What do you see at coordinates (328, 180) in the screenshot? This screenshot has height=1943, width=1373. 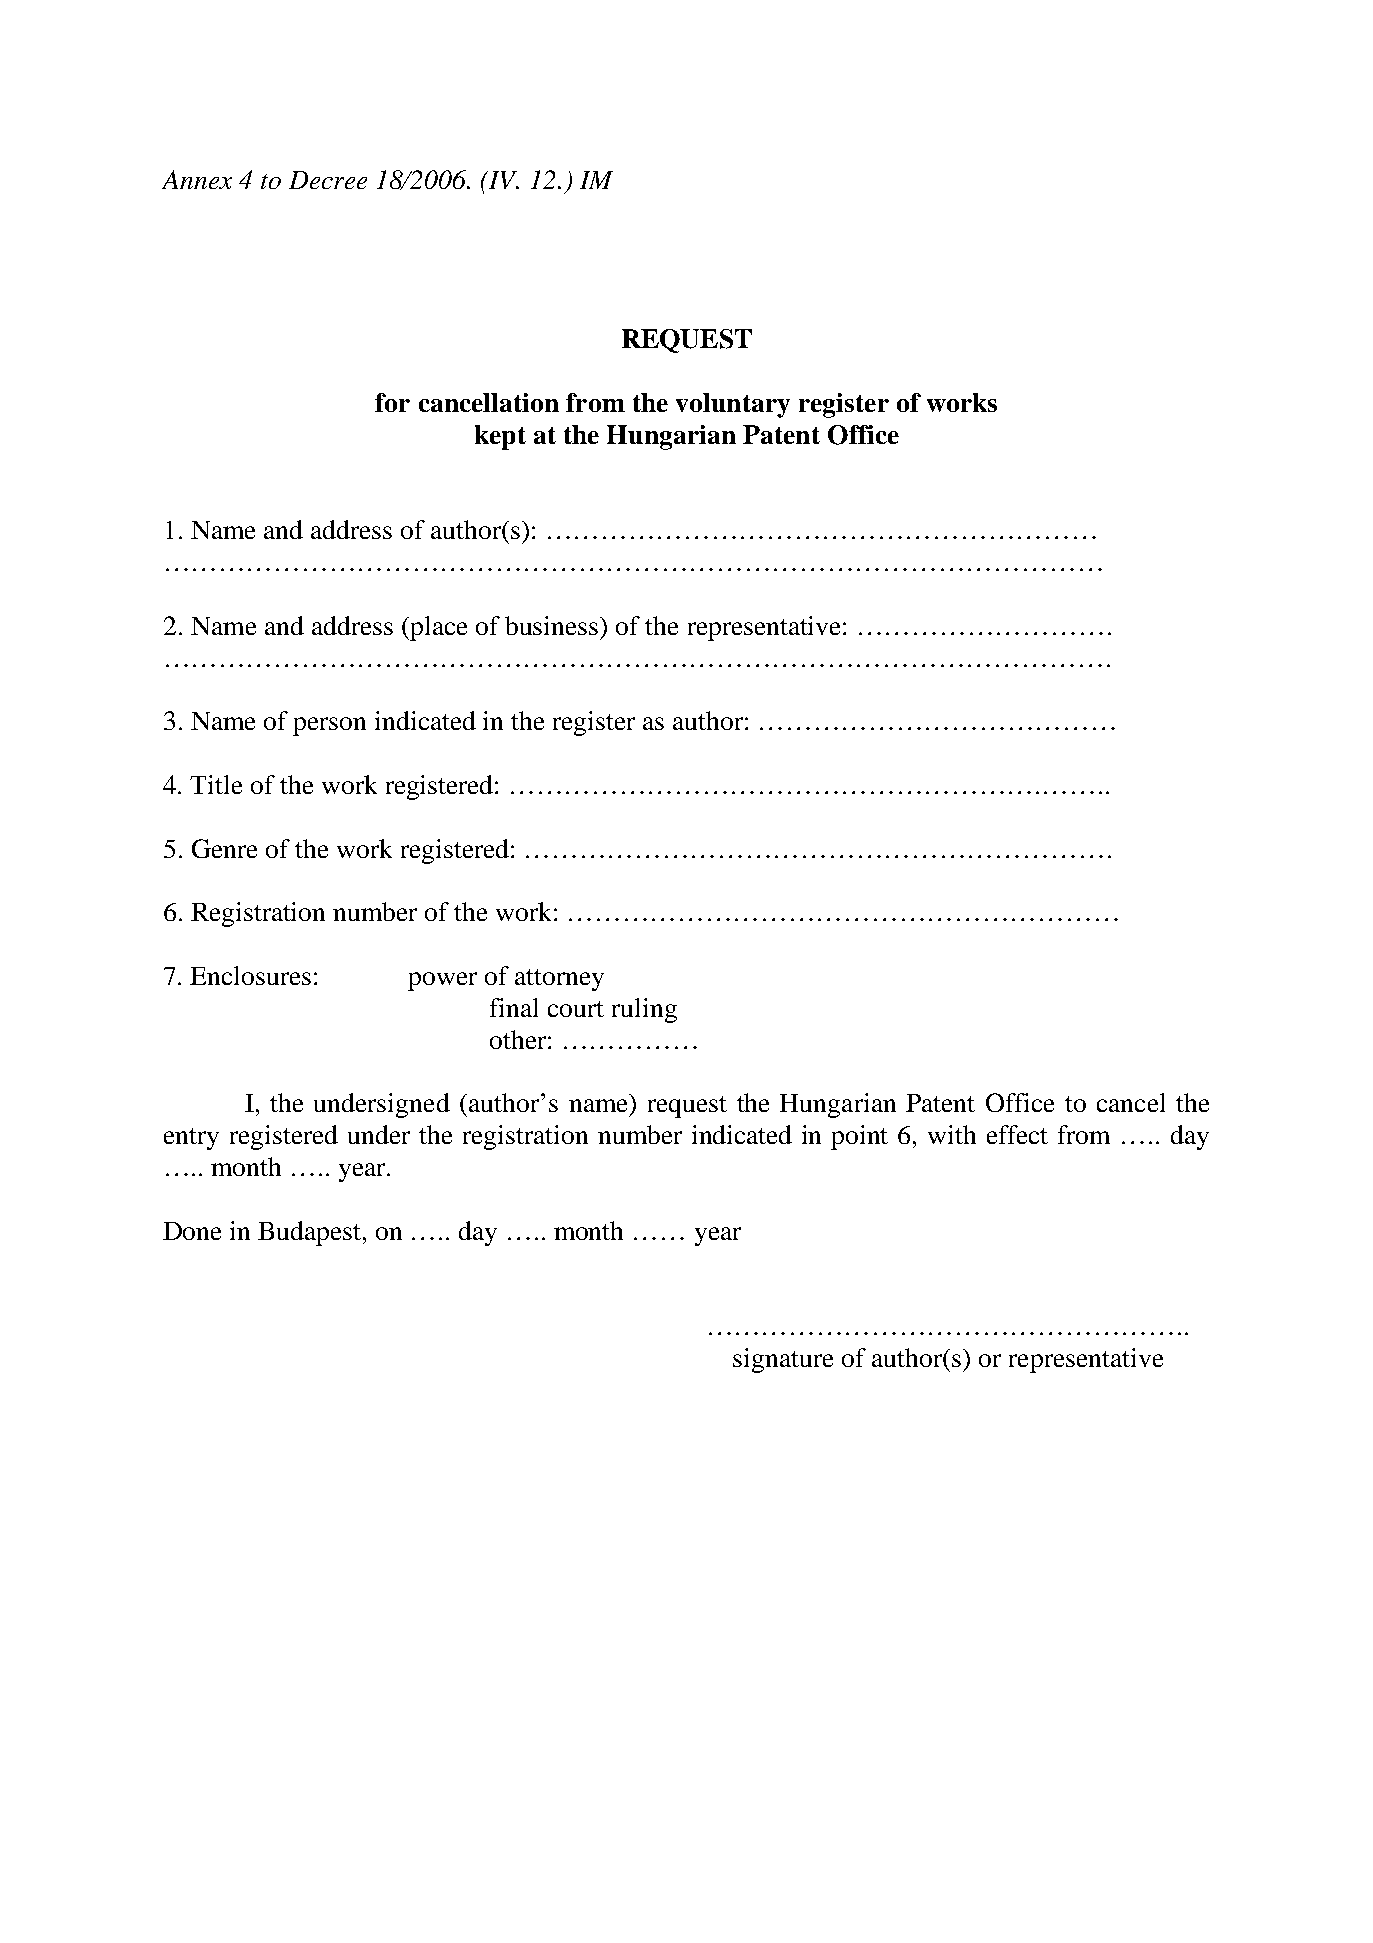 I see `Decree` at bounding box center [328, 180].
